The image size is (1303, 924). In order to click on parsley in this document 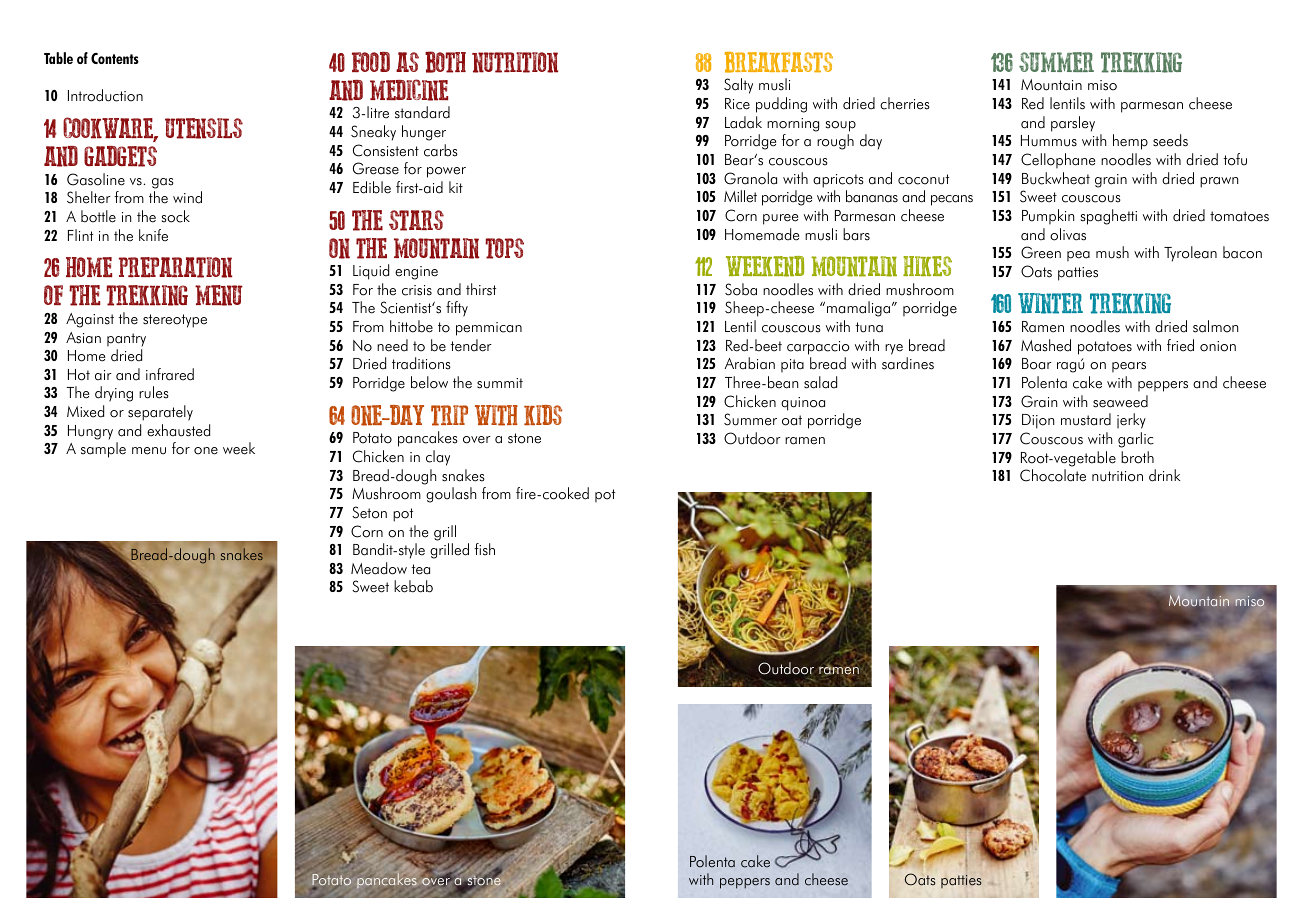, I will do `click(1073, 124)`.
